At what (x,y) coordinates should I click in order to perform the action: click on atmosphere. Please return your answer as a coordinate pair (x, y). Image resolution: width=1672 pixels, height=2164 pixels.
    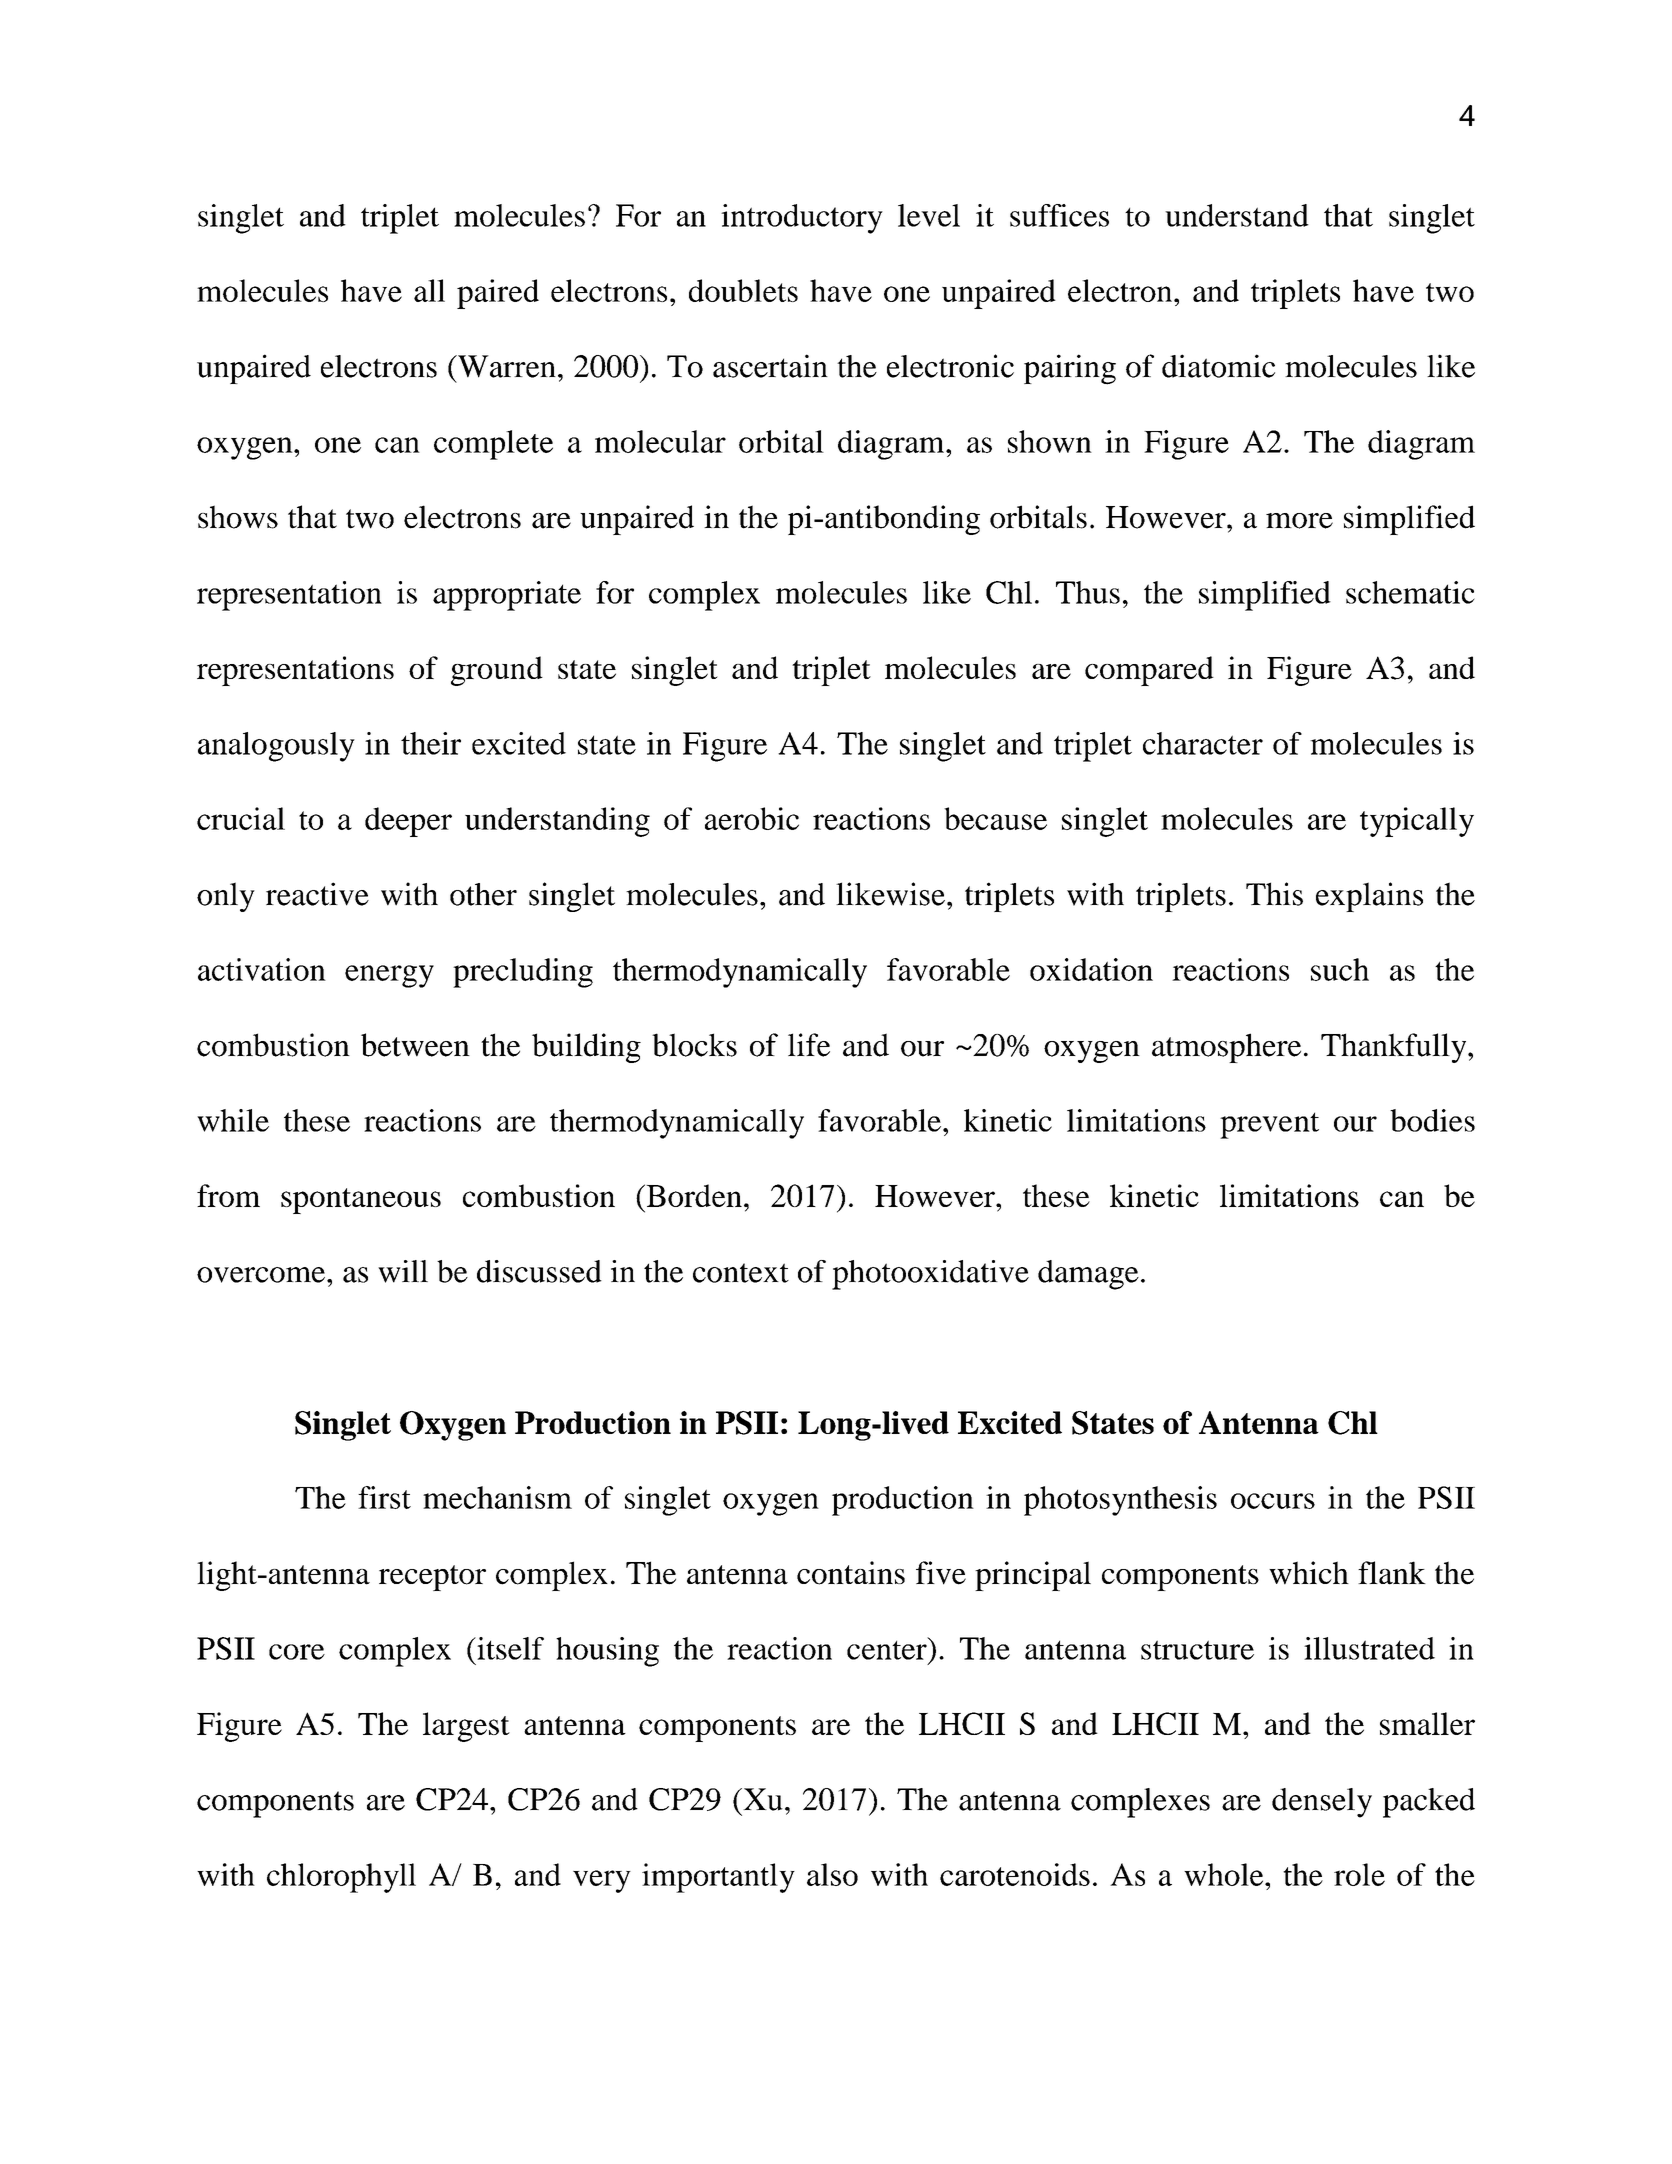
    Looking at the image, I should click on (1226, 1048).
